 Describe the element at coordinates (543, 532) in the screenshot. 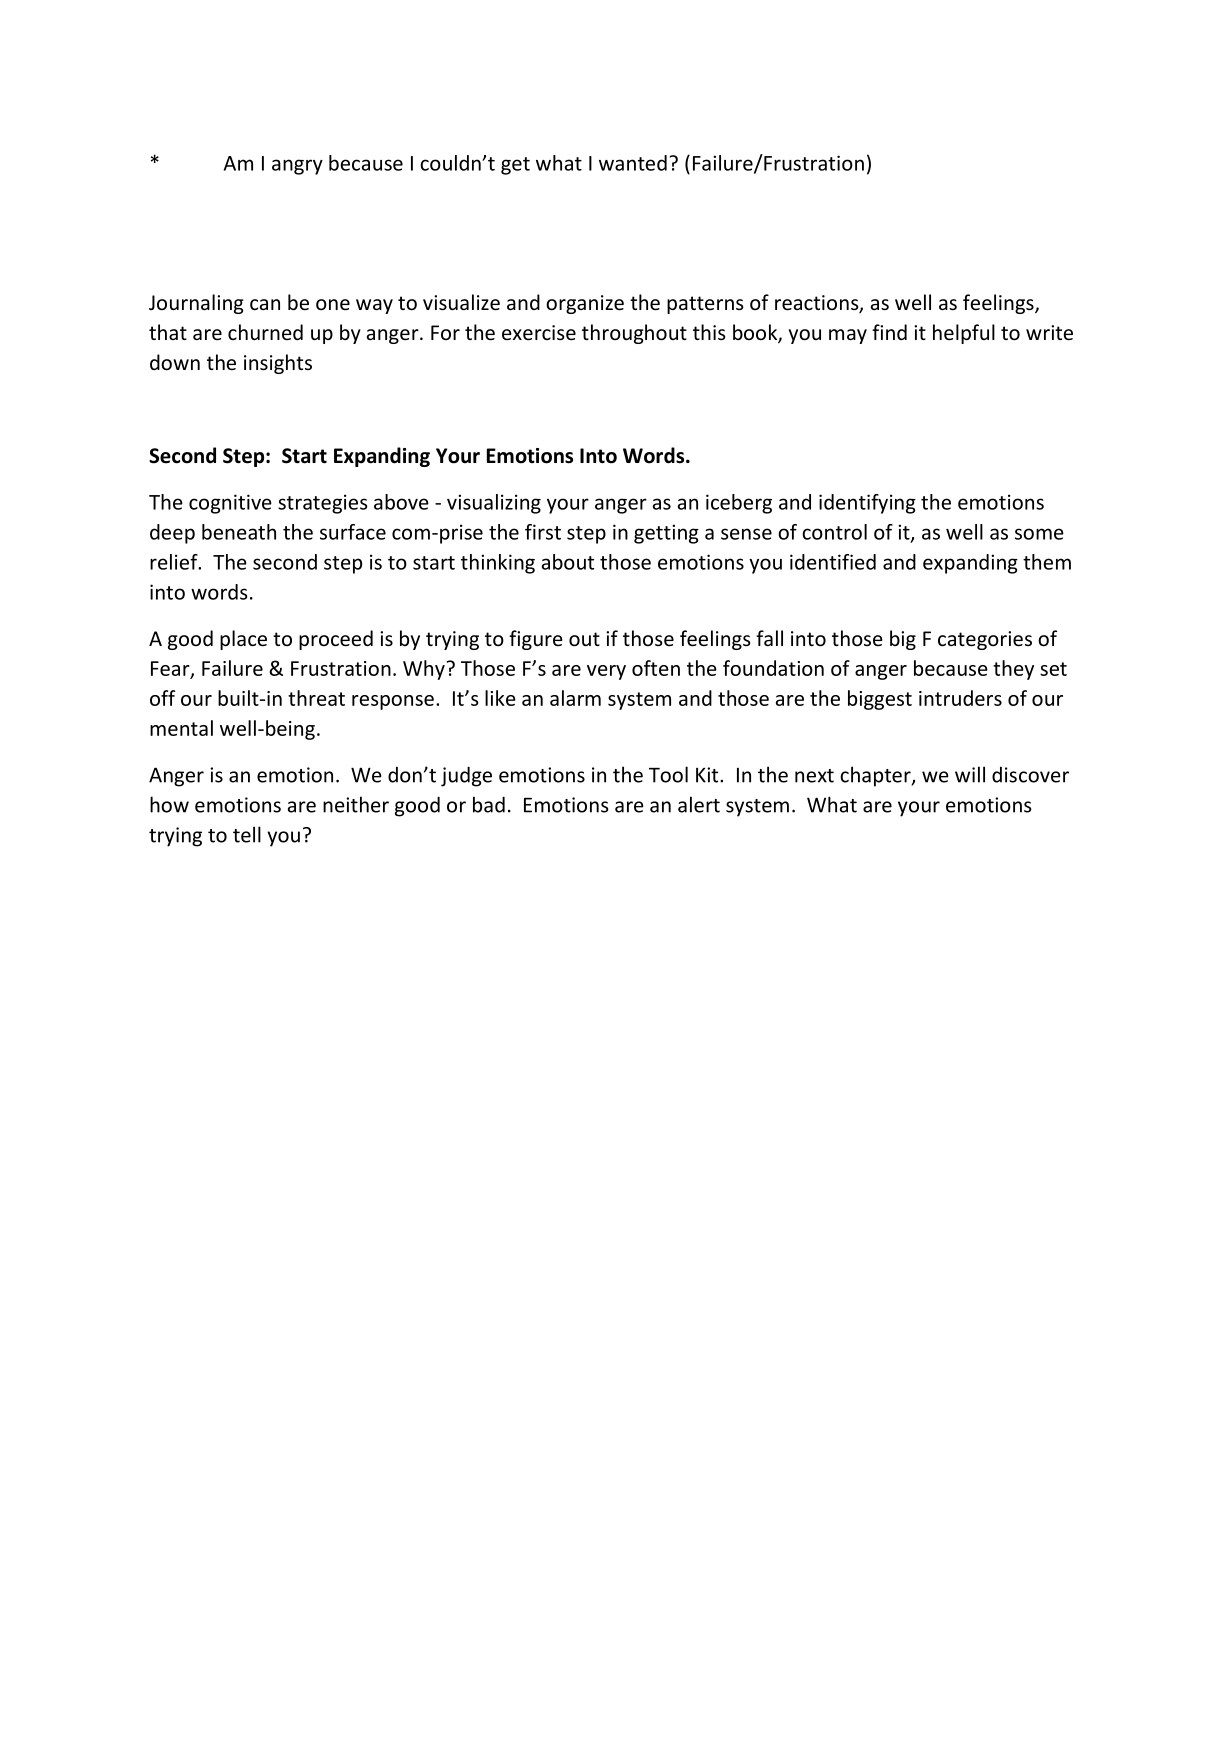

I see `first` at that location.
